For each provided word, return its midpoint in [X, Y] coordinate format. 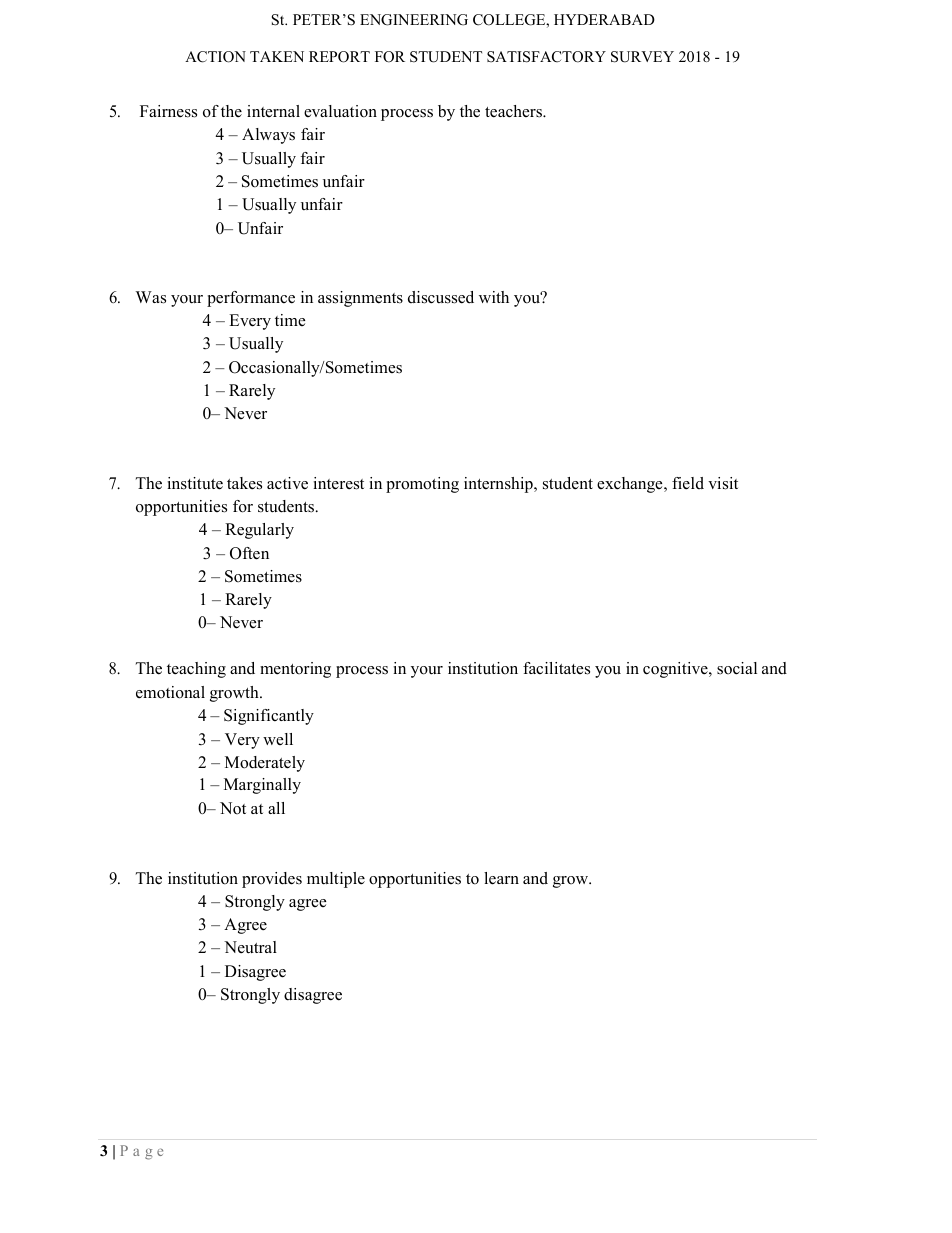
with [494, 297]
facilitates [556, 668]
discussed [441, 297]
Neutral [250, 947]
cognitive [676, 670]
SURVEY [642, 57]
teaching [196, 670]
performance [251, 299]
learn [501, 878]
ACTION [215, 57]
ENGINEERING [414, 20]
